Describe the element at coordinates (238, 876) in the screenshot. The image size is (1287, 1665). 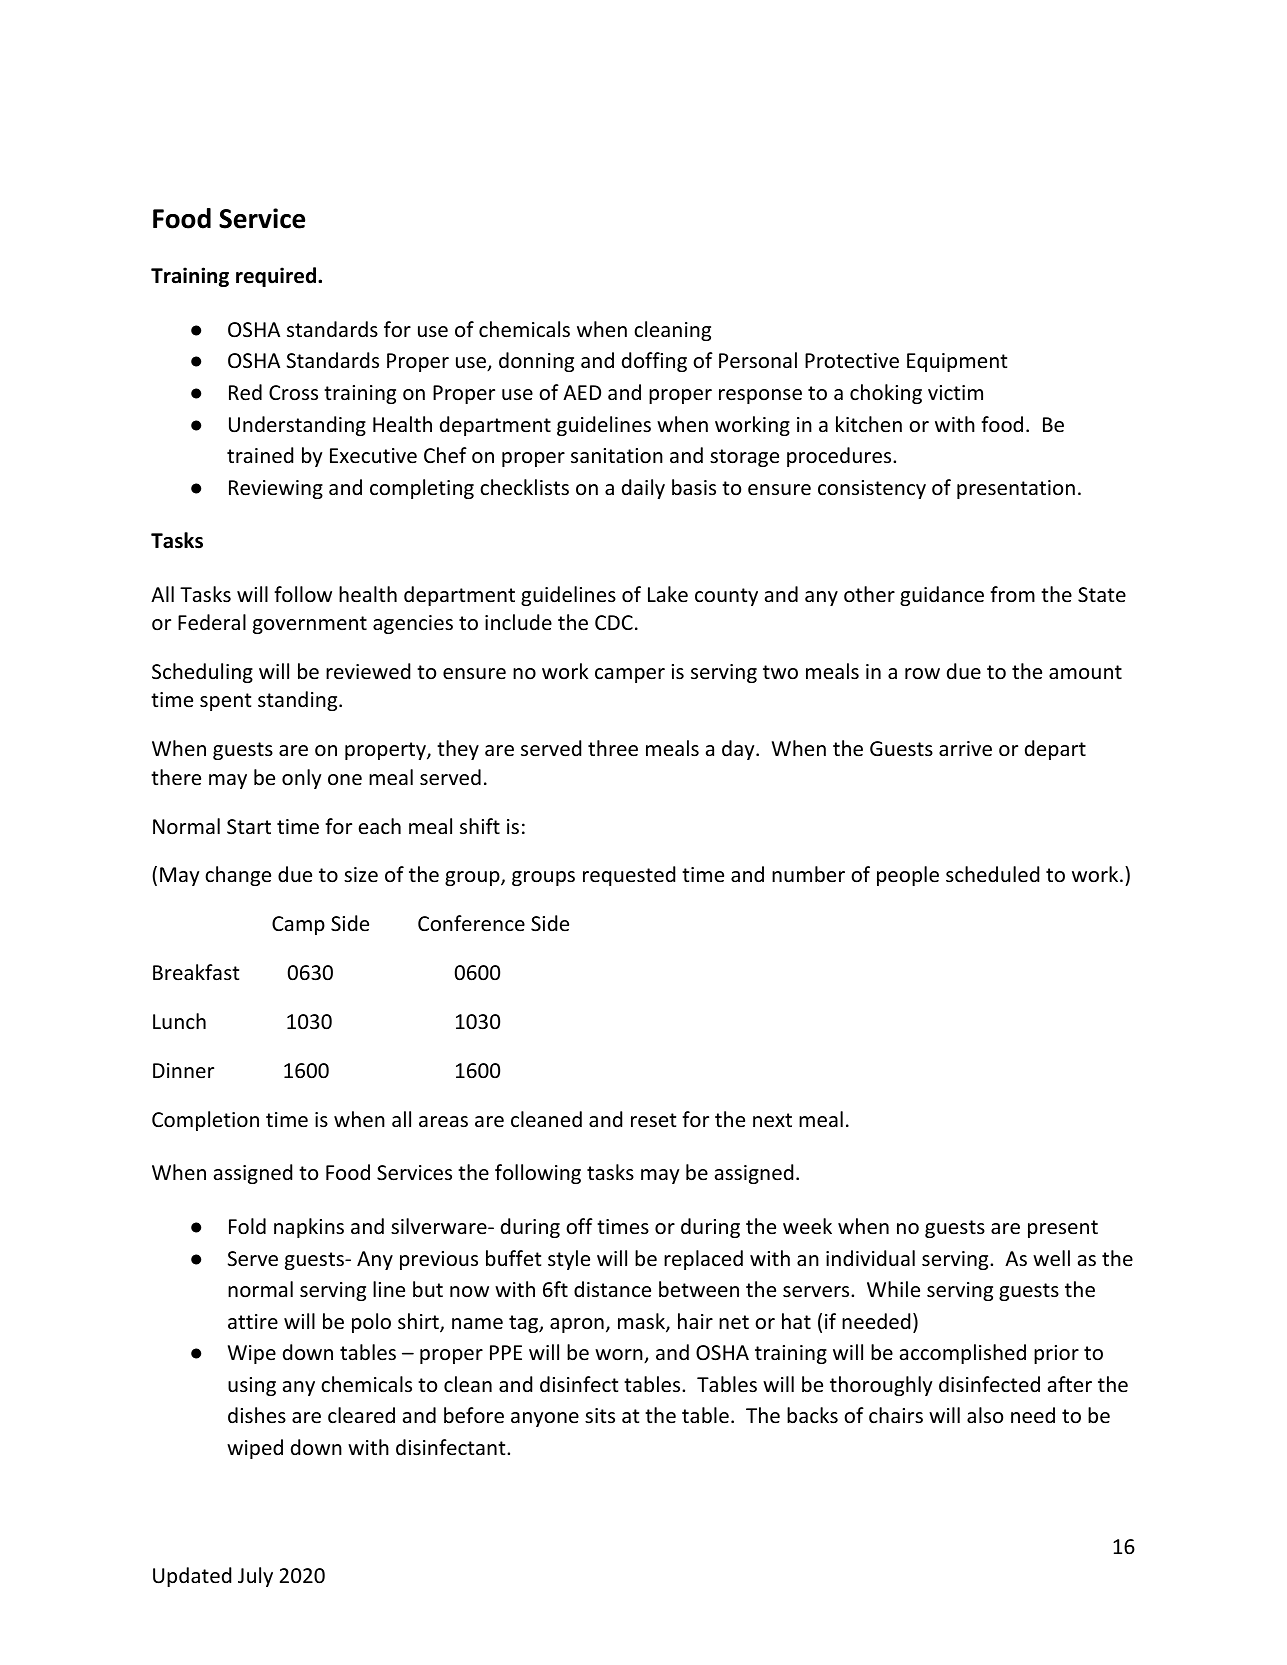
I see `change` at that location.
